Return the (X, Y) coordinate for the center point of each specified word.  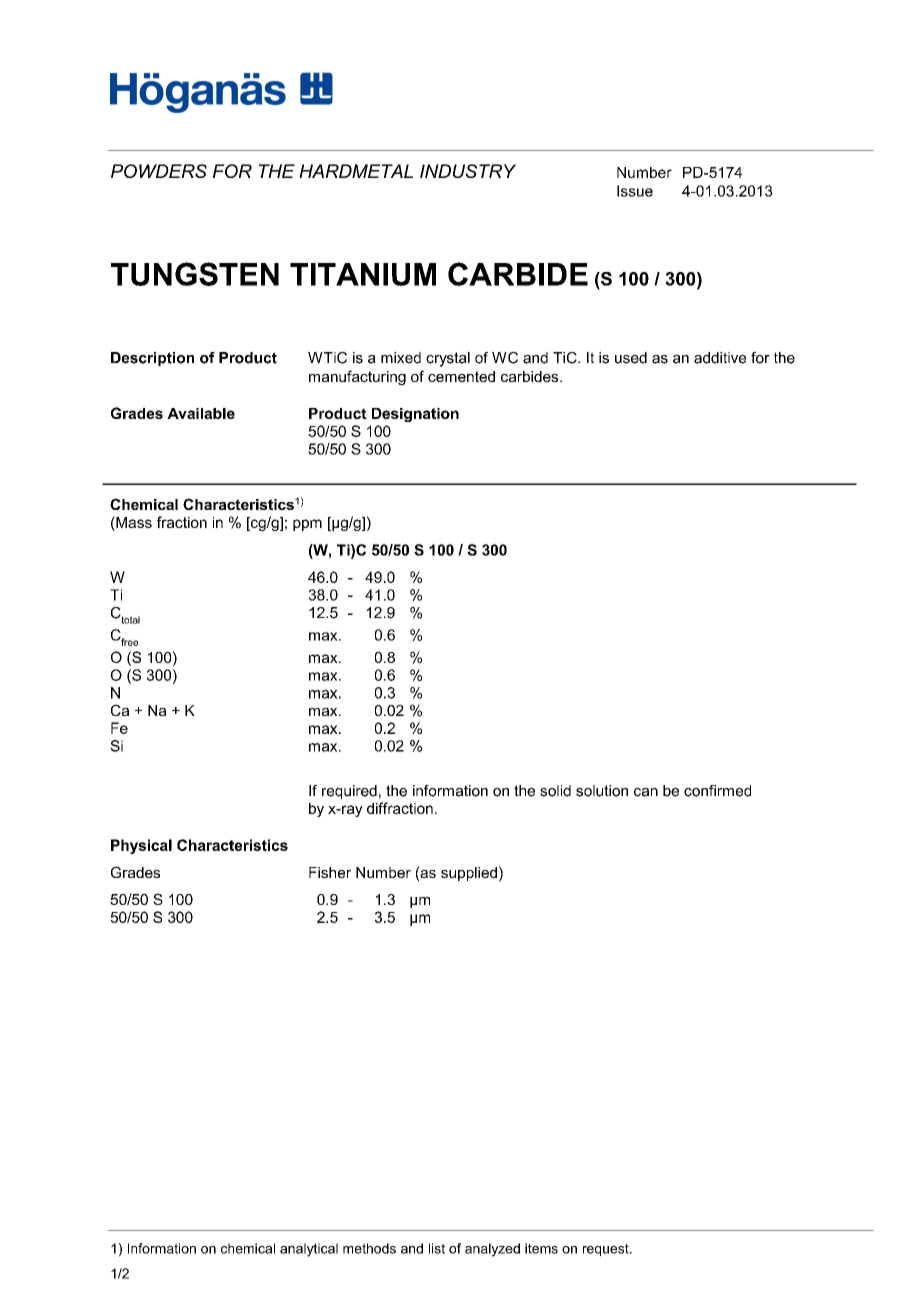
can (646, 792)
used (631, 358)
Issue (635, 191)
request (607, 1250)
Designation (415, 415)
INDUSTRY (468, 171)
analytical (309, 1250)
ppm (307, 525)
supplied (469, 874)
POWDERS (159, 171)
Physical (141, 846)
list (437, 1248)
